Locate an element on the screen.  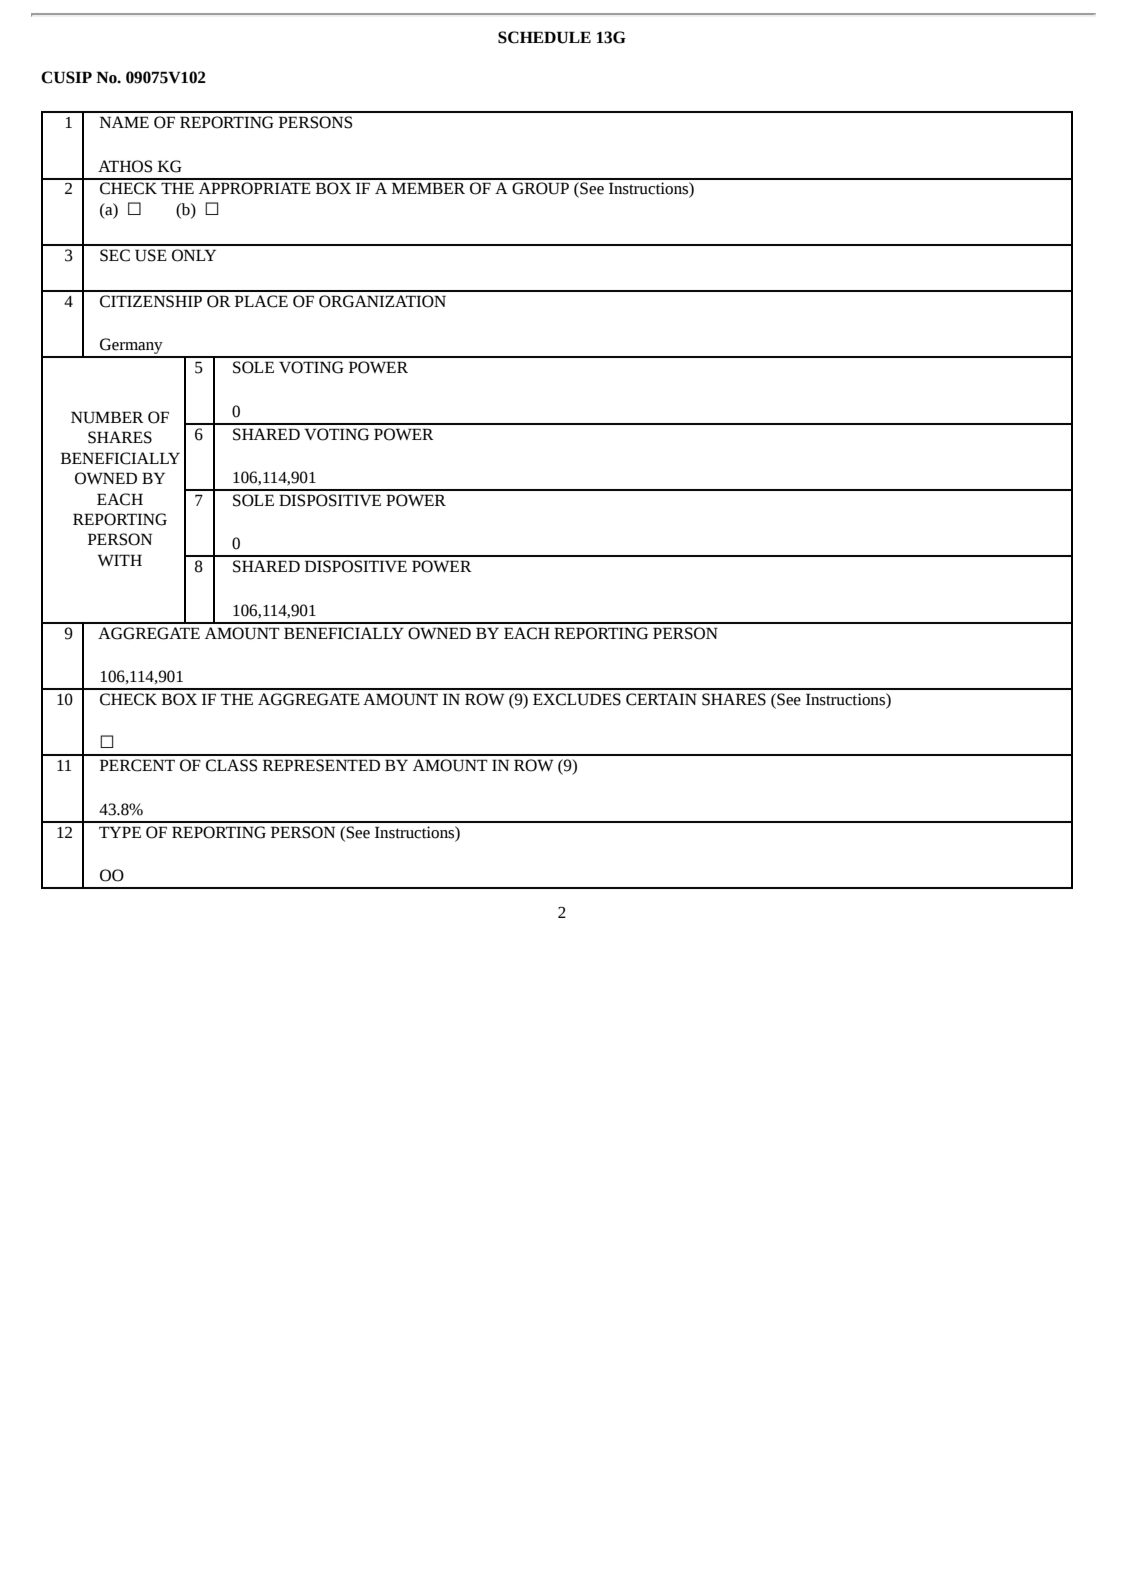
ONLY is located at coordinates (194, 255).
